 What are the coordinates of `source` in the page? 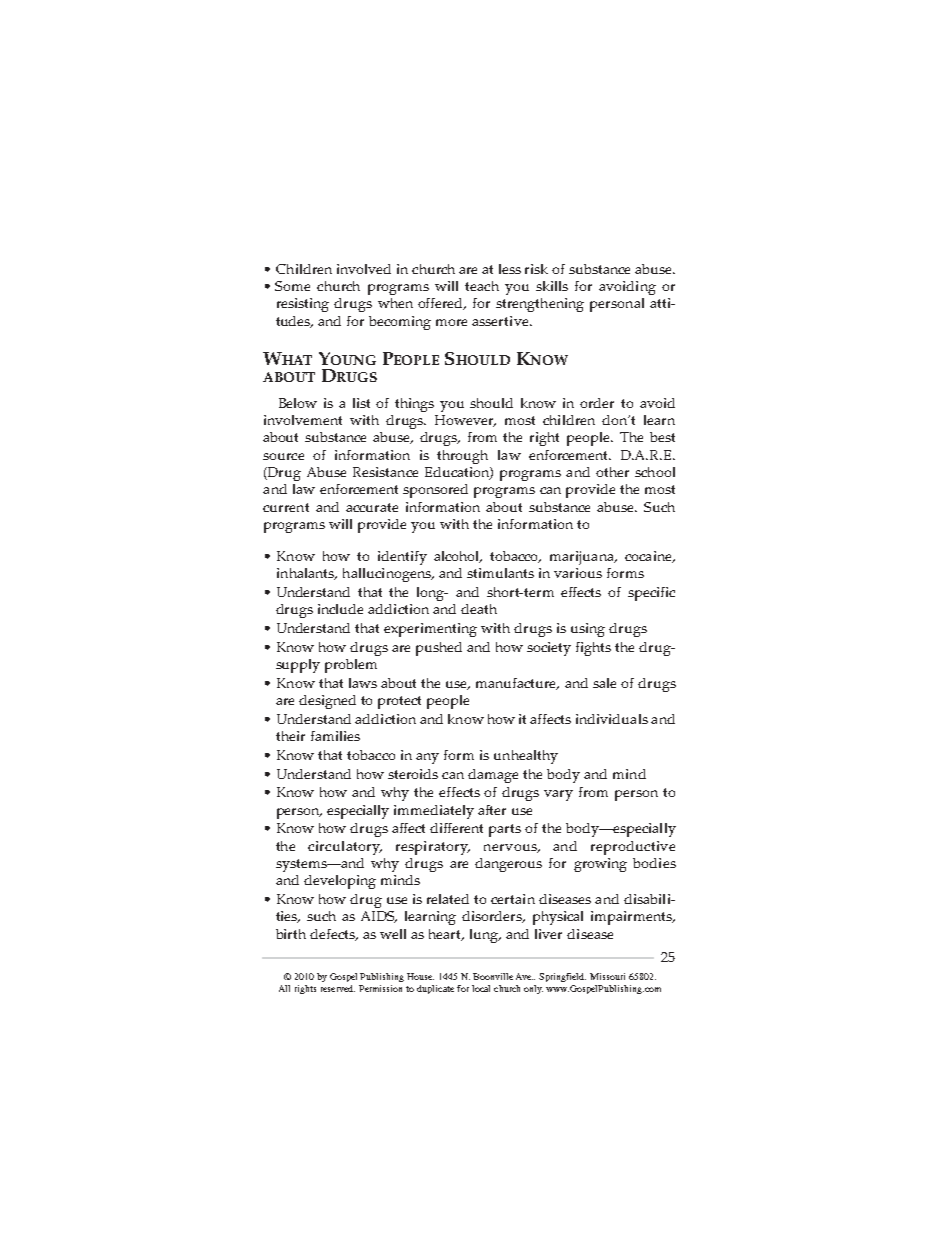 It's located at (283, 456).
